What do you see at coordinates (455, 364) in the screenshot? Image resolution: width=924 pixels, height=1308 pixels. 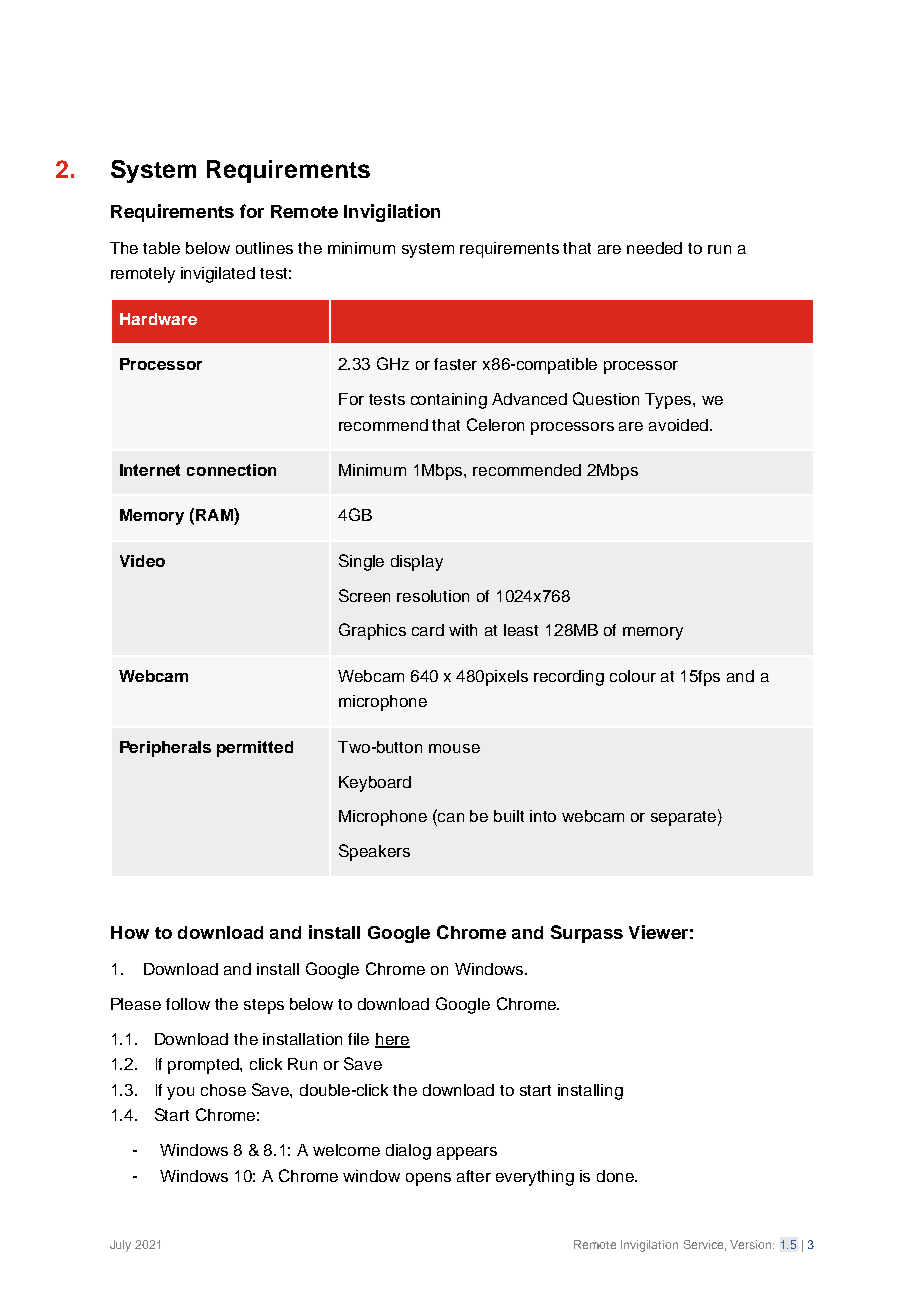 I see `faster` at bounding box center [455, 364].
